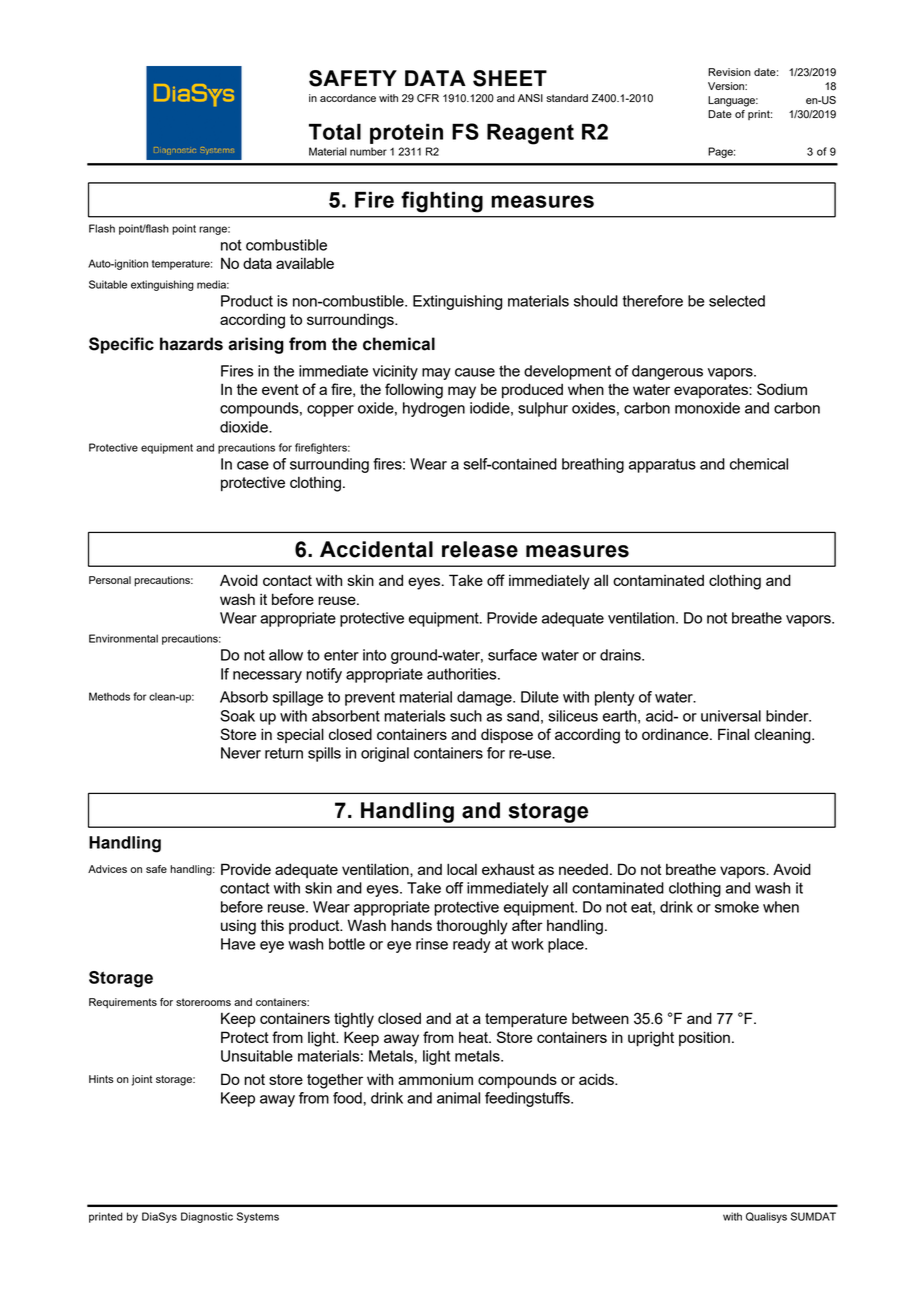  I want to click on Diagnostic, so click(207, 1217).
